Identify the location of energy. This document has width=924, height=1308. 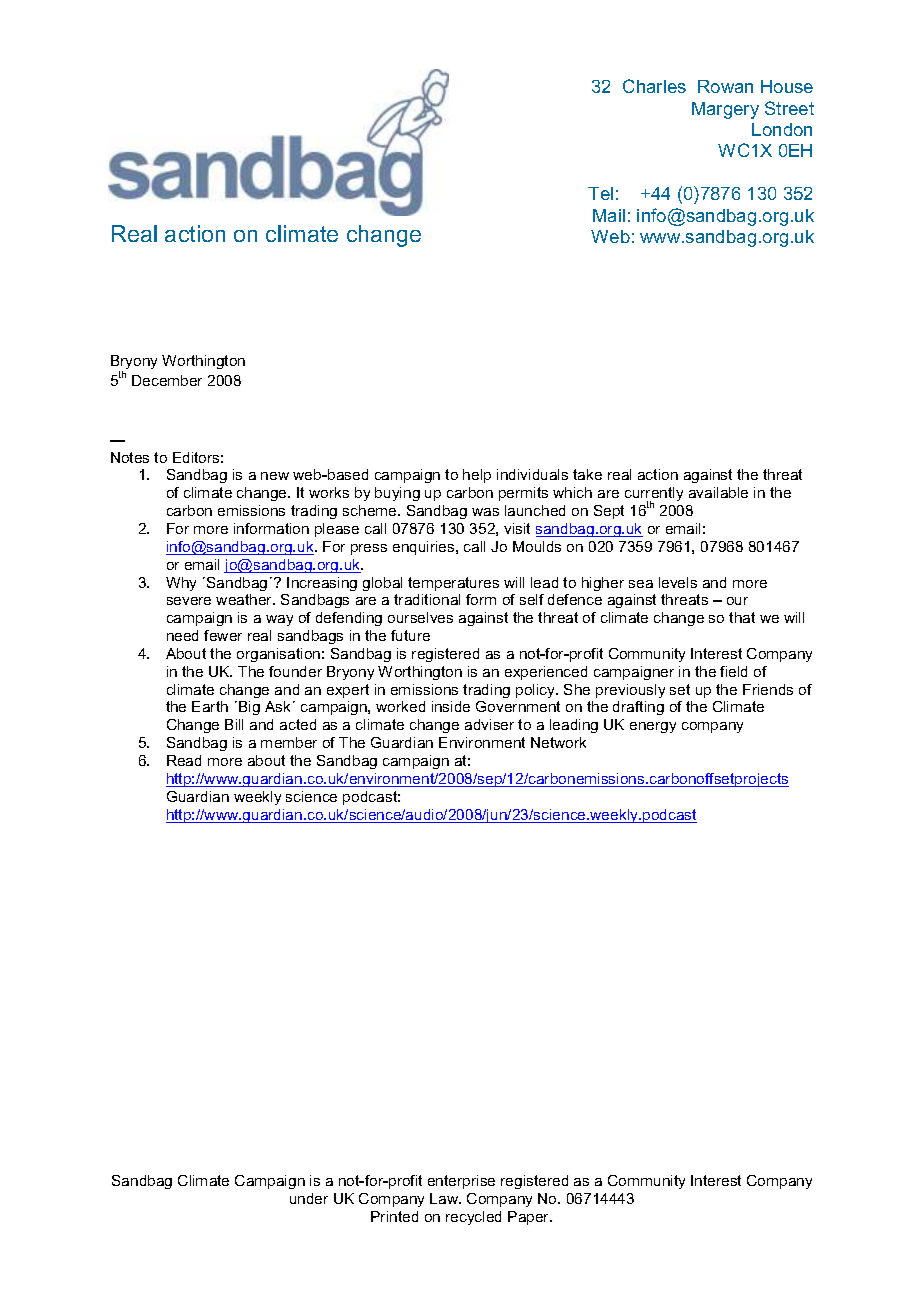
(653, 727).
